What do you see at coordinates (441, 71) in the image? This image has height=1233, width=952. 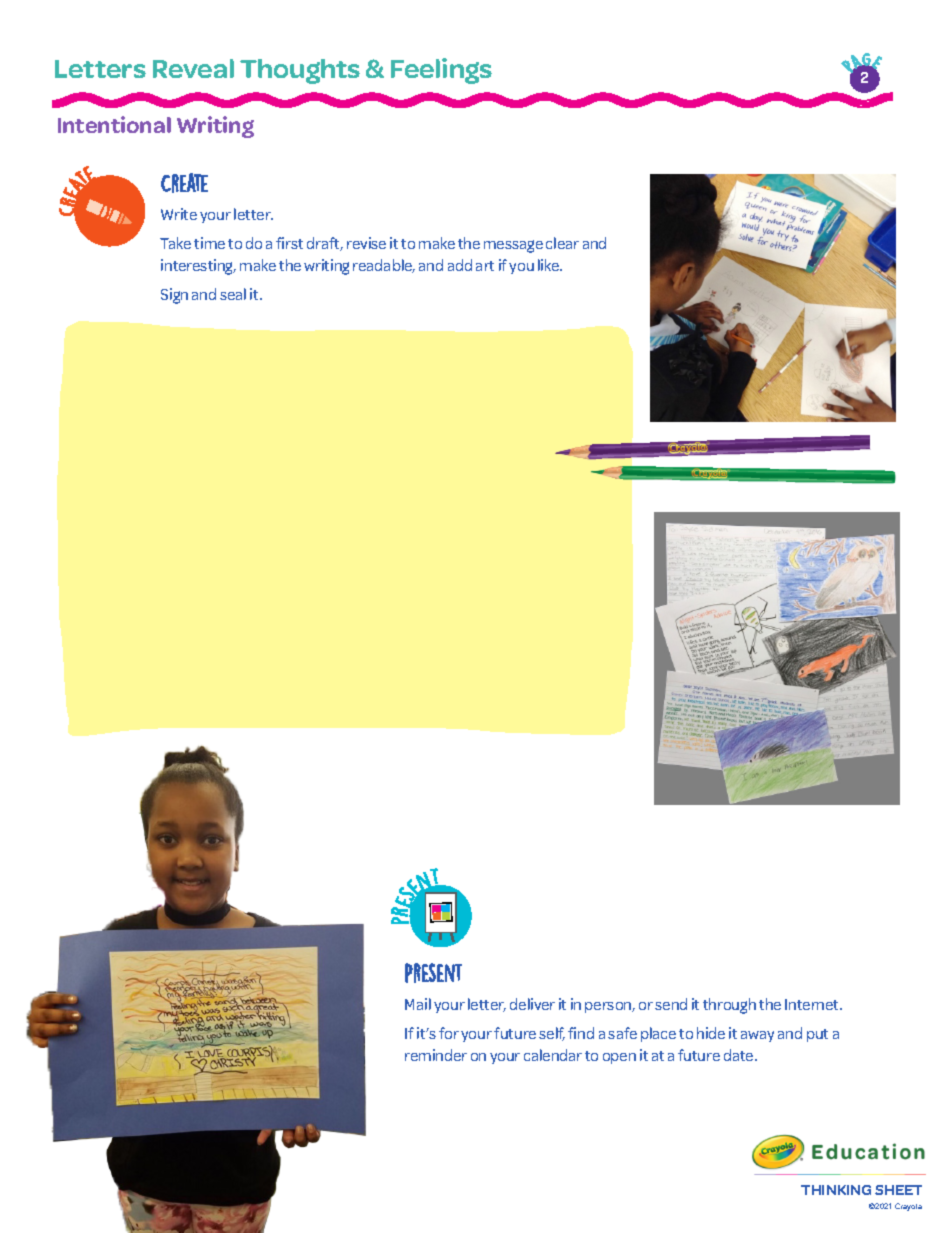 I see `Feelings` at bounding box center [441, 71].
